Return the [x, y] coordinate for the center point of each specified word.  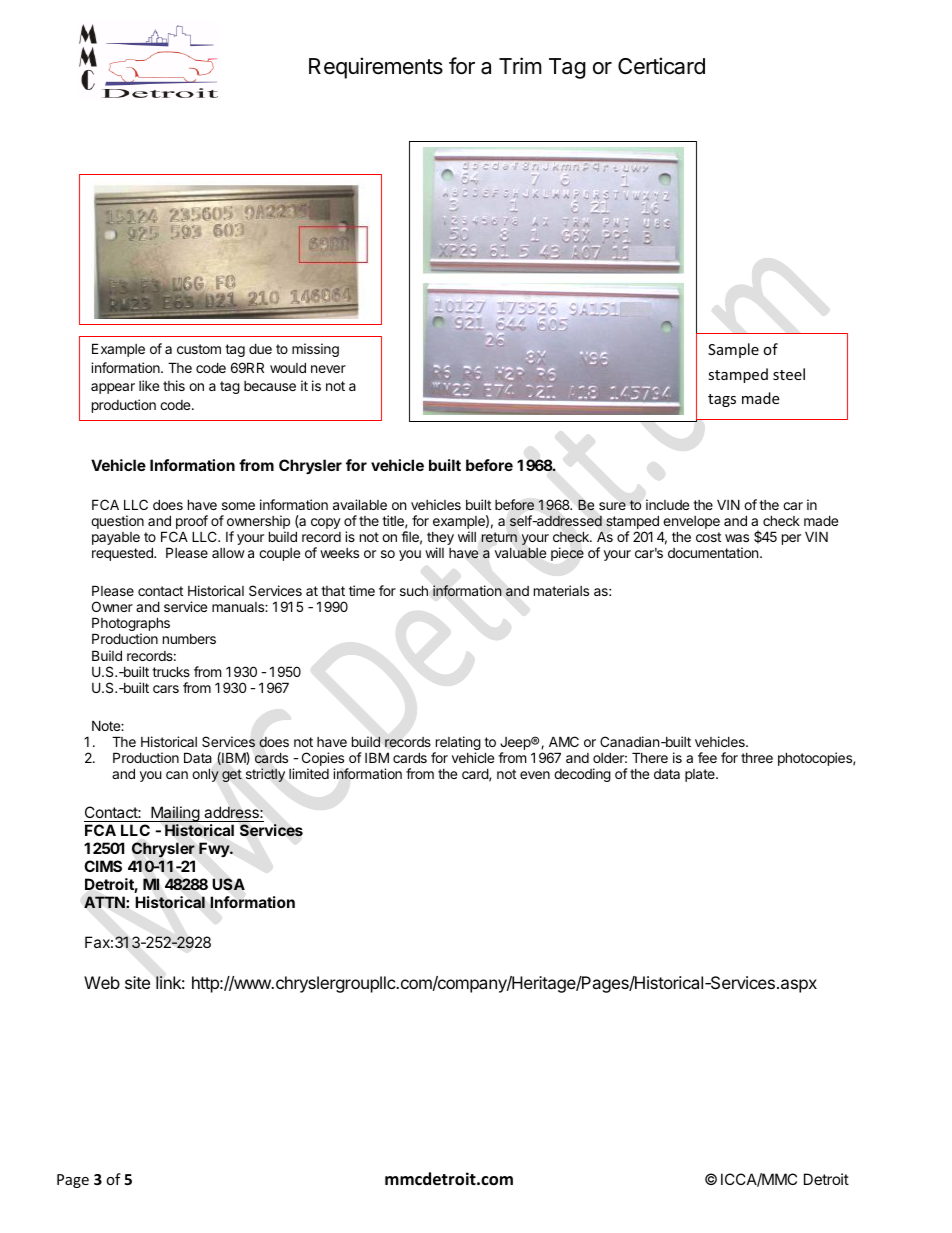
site [137, 982]
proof [191, 523]
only [205, 775]
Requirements [376, 68]
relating [457, 744]
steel [789, 374]
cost [708, 537]
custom [199, 349]
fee [707, 757]
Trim [520, 65]
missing [315, 350]
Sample [733, 350]
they [440, 540]
